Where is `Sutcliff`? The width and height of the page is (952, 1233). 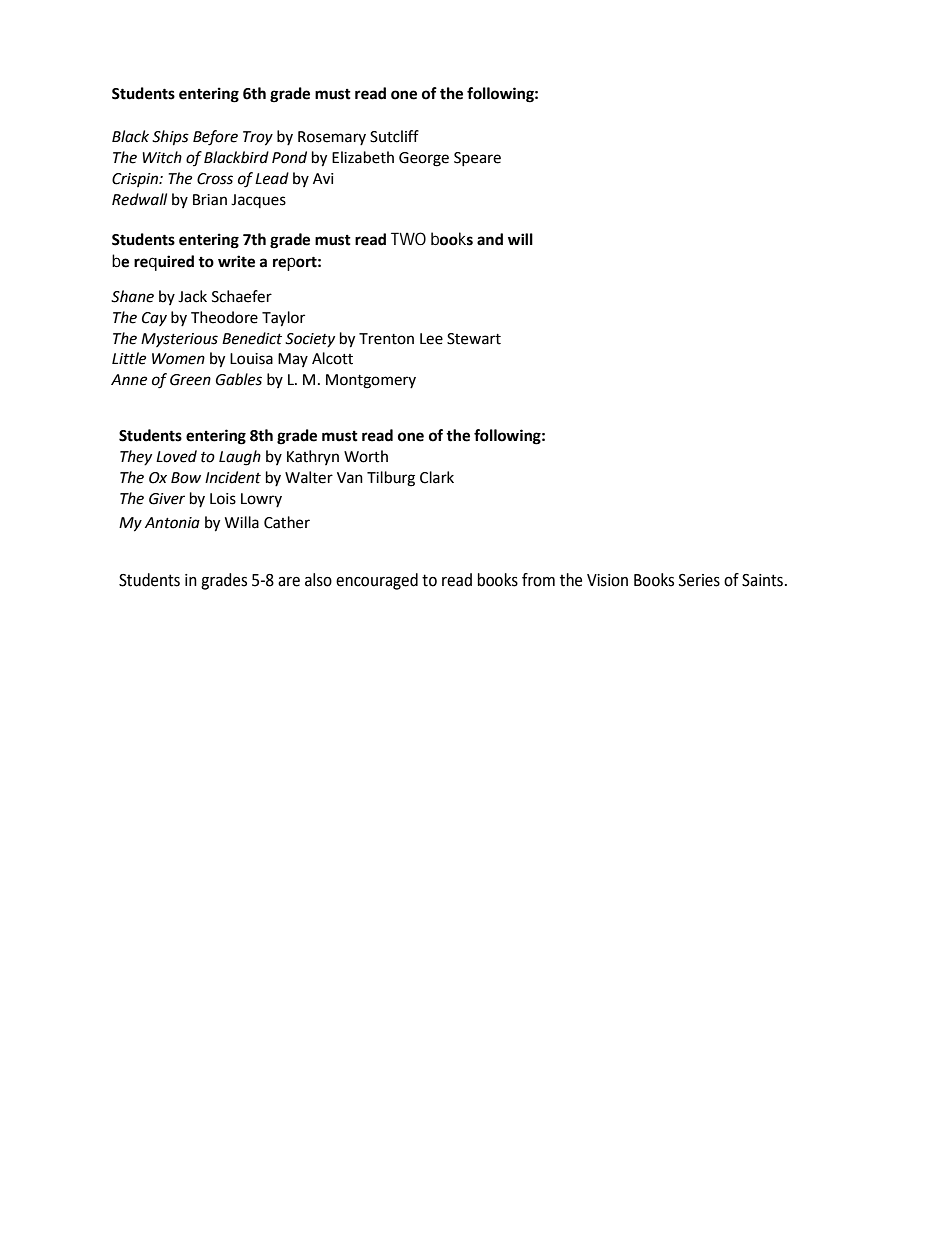
Sutcliff is located at coordinates (394, 136).
